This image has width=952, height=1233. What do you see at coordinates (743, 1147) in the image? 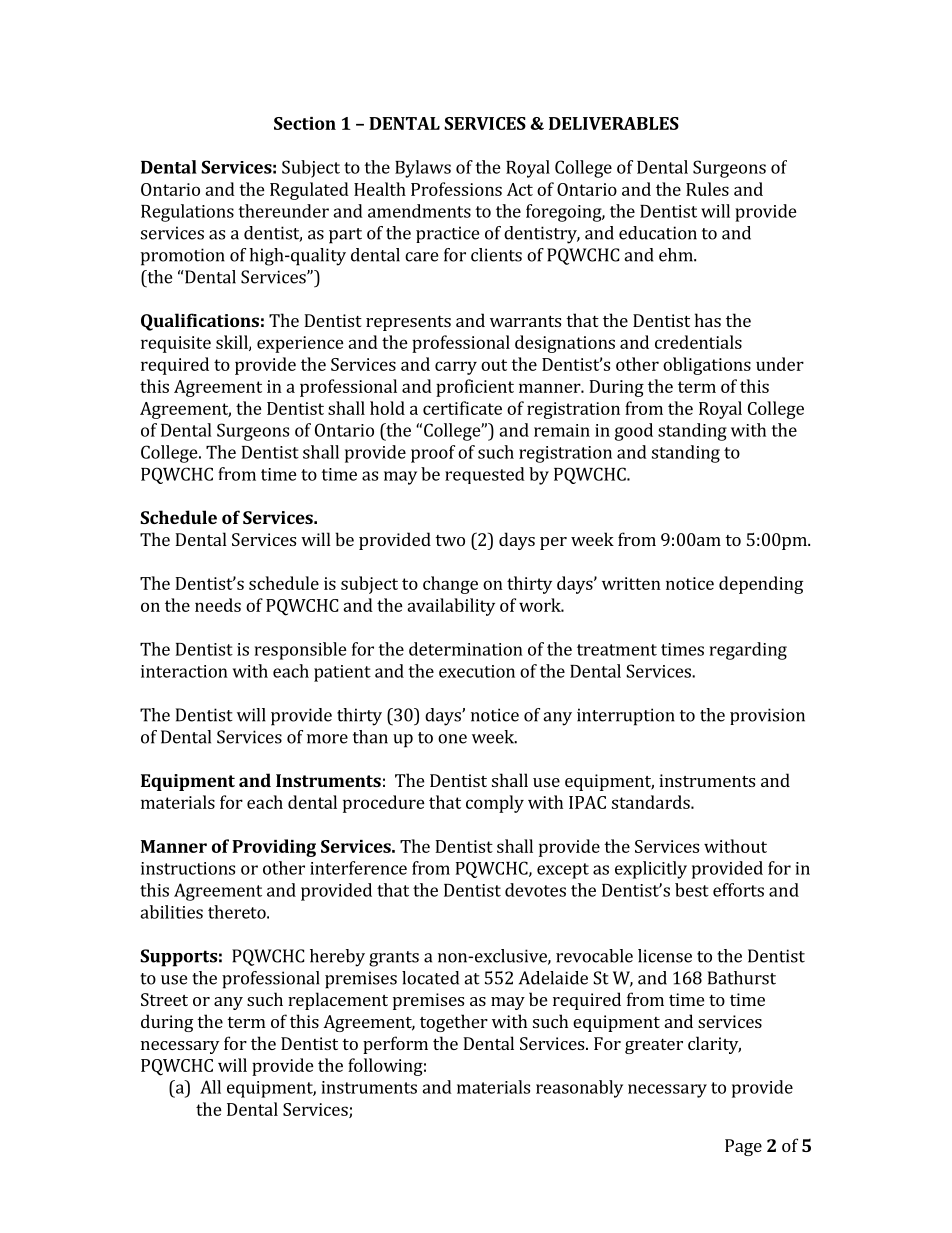
I see `Page` at bounding box center [743, 1147].
